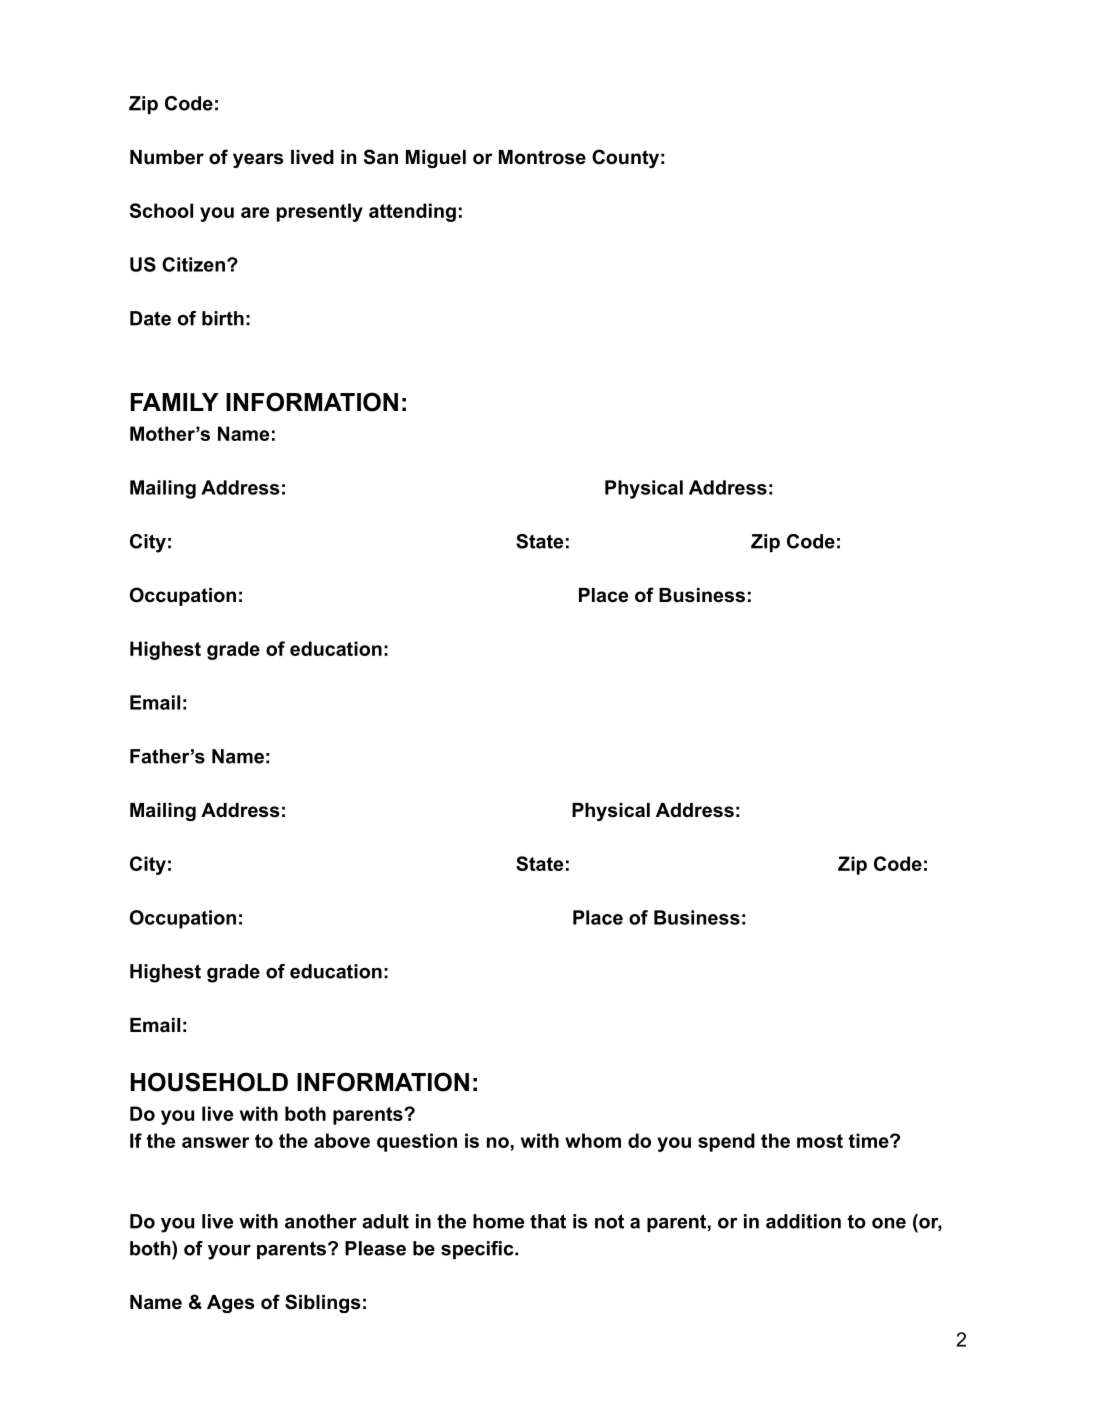 Image resolution: width=1096 pixels, height=1419 pixels. What do you see at coordinates (215, 1142) in the page?
I see `answer` at bounding box center [215, 1142].
